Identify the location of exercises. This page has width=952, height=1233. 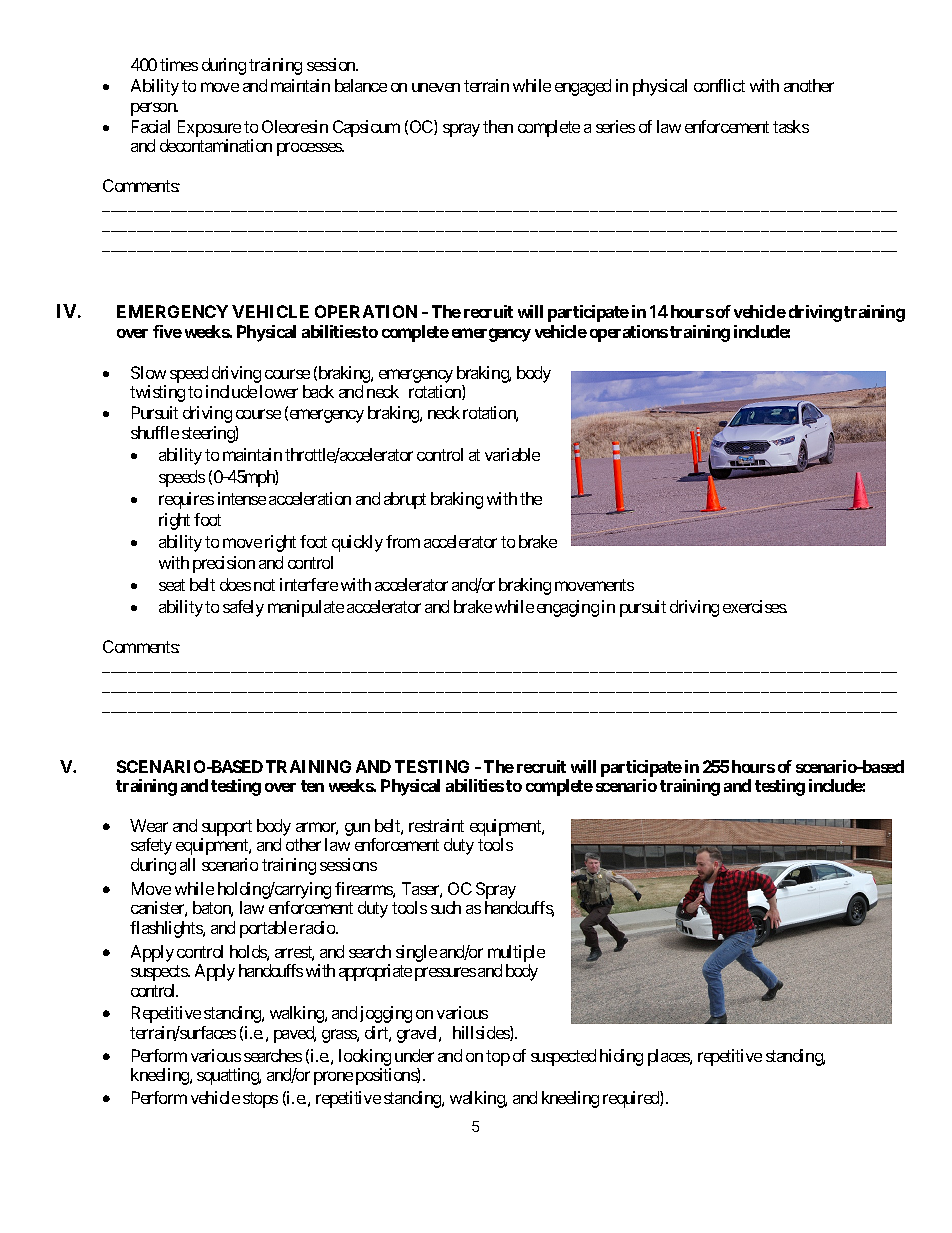
(755, 606).
